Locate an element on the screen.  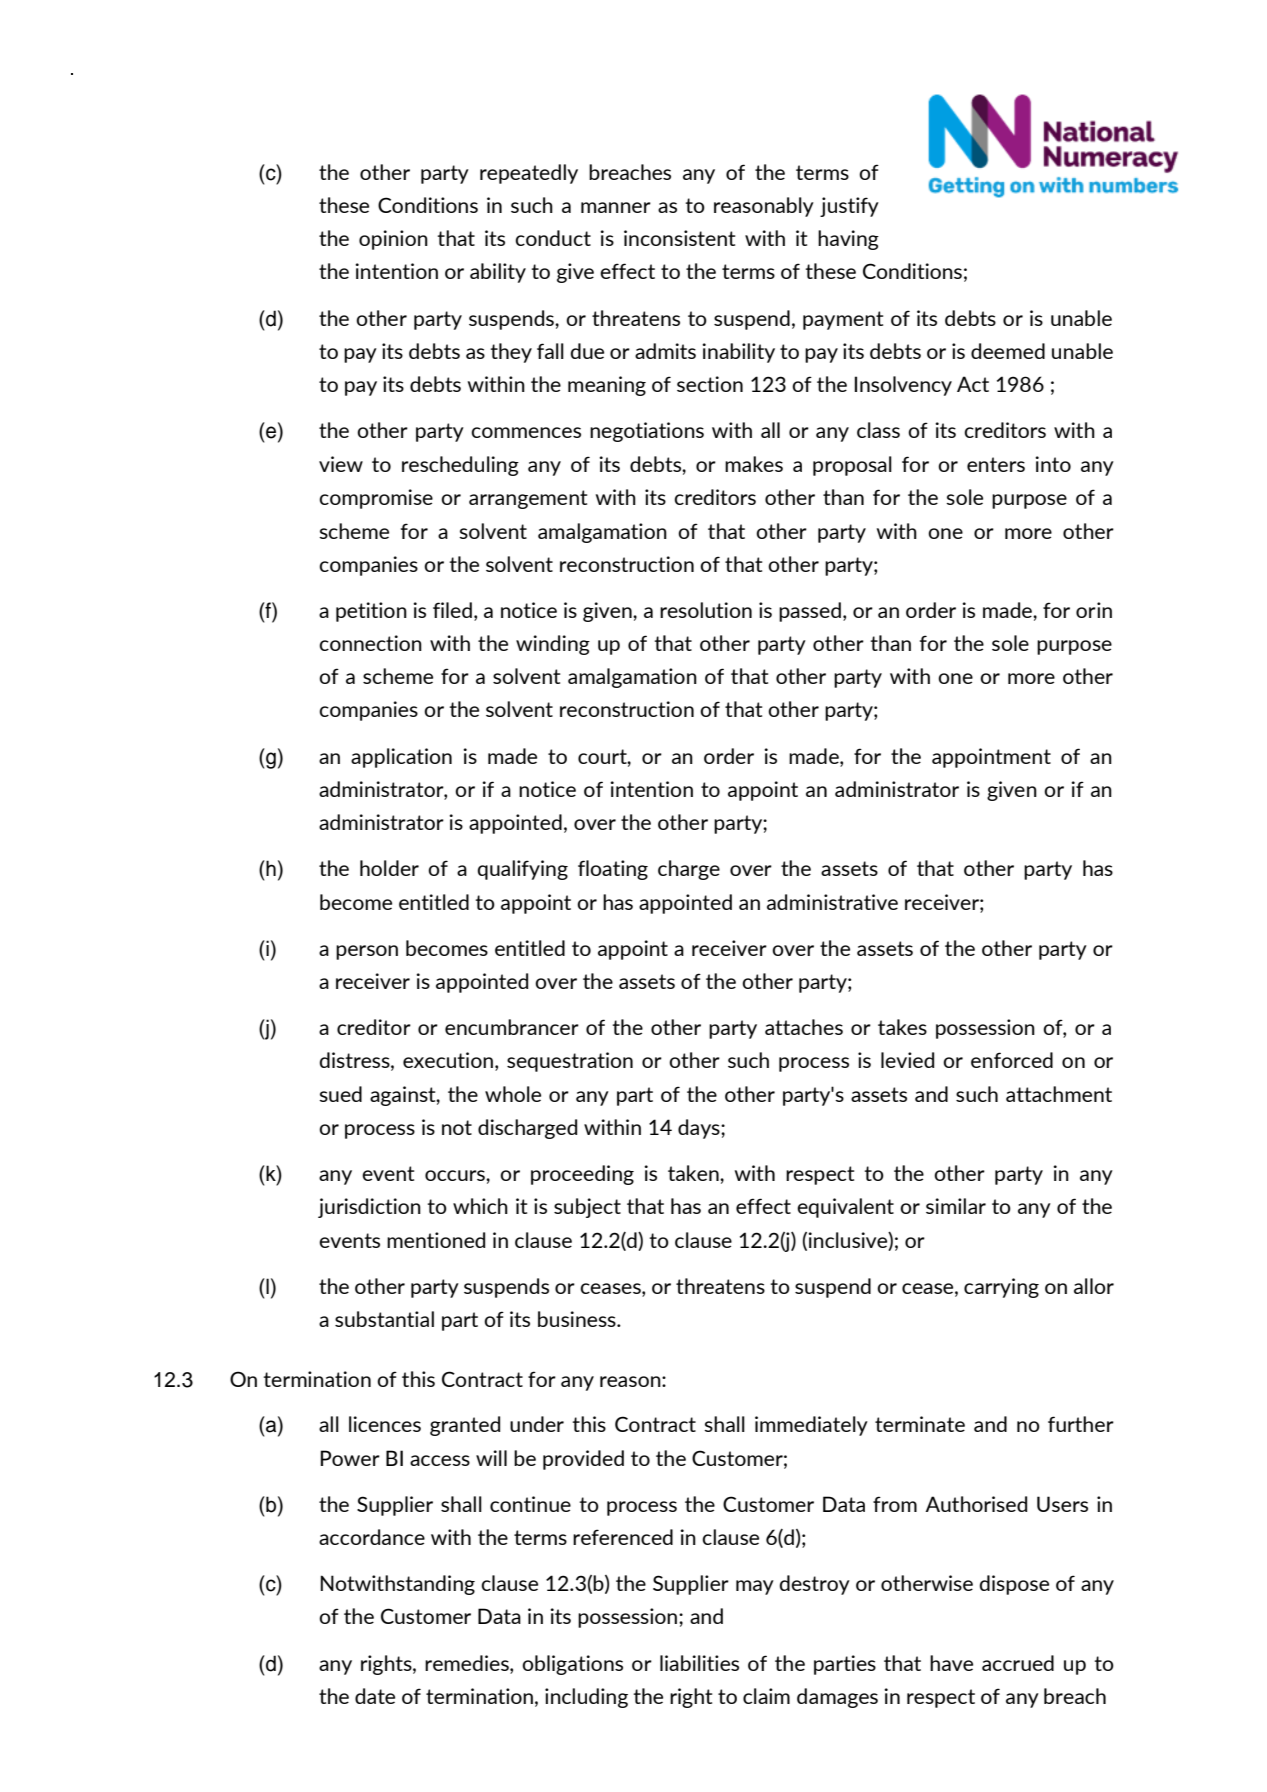
occurs is located at coordinates (456, 1175).
